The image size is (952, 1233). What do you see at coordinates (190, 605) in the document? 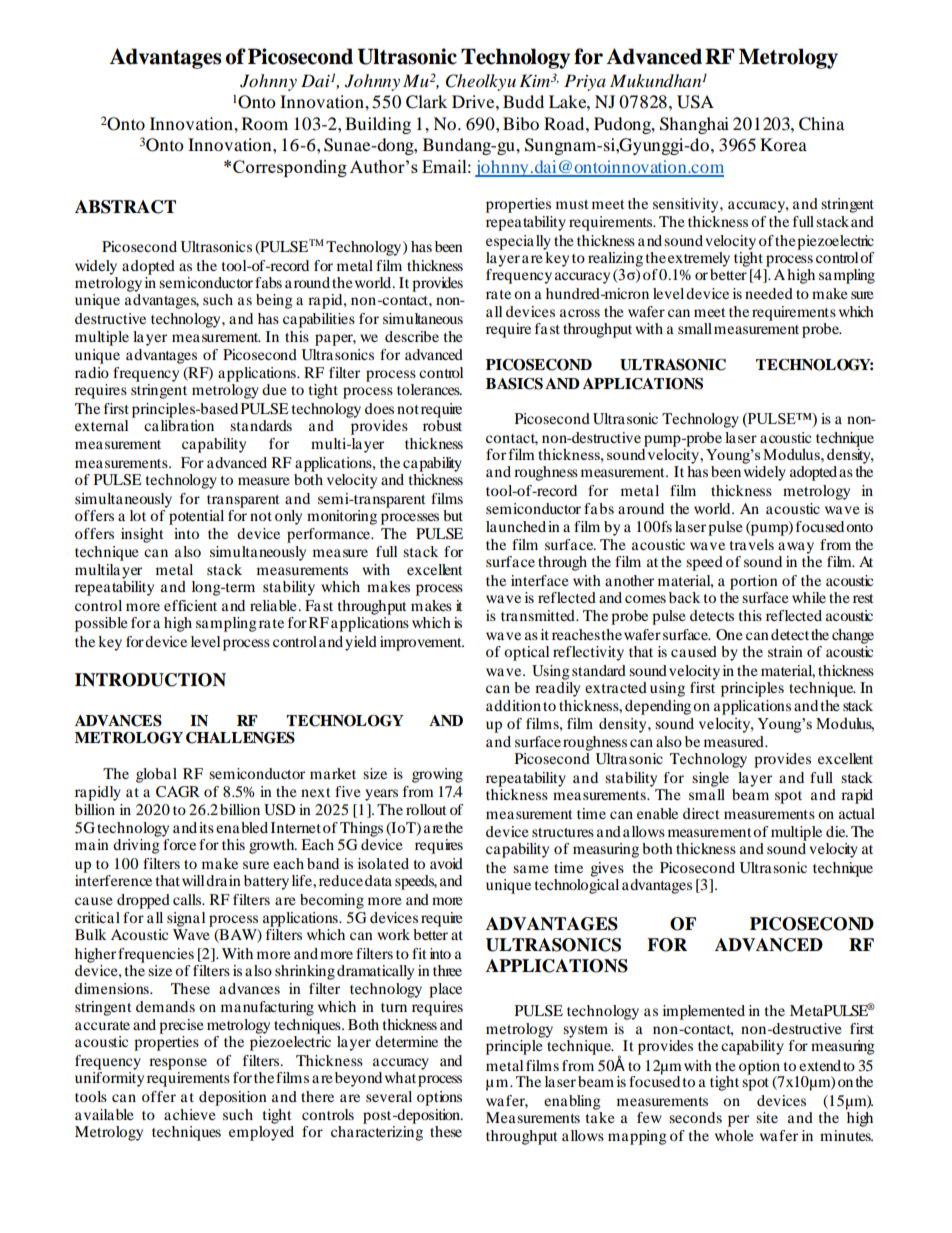
I see `efficient` at bounding box center [190, 605].
